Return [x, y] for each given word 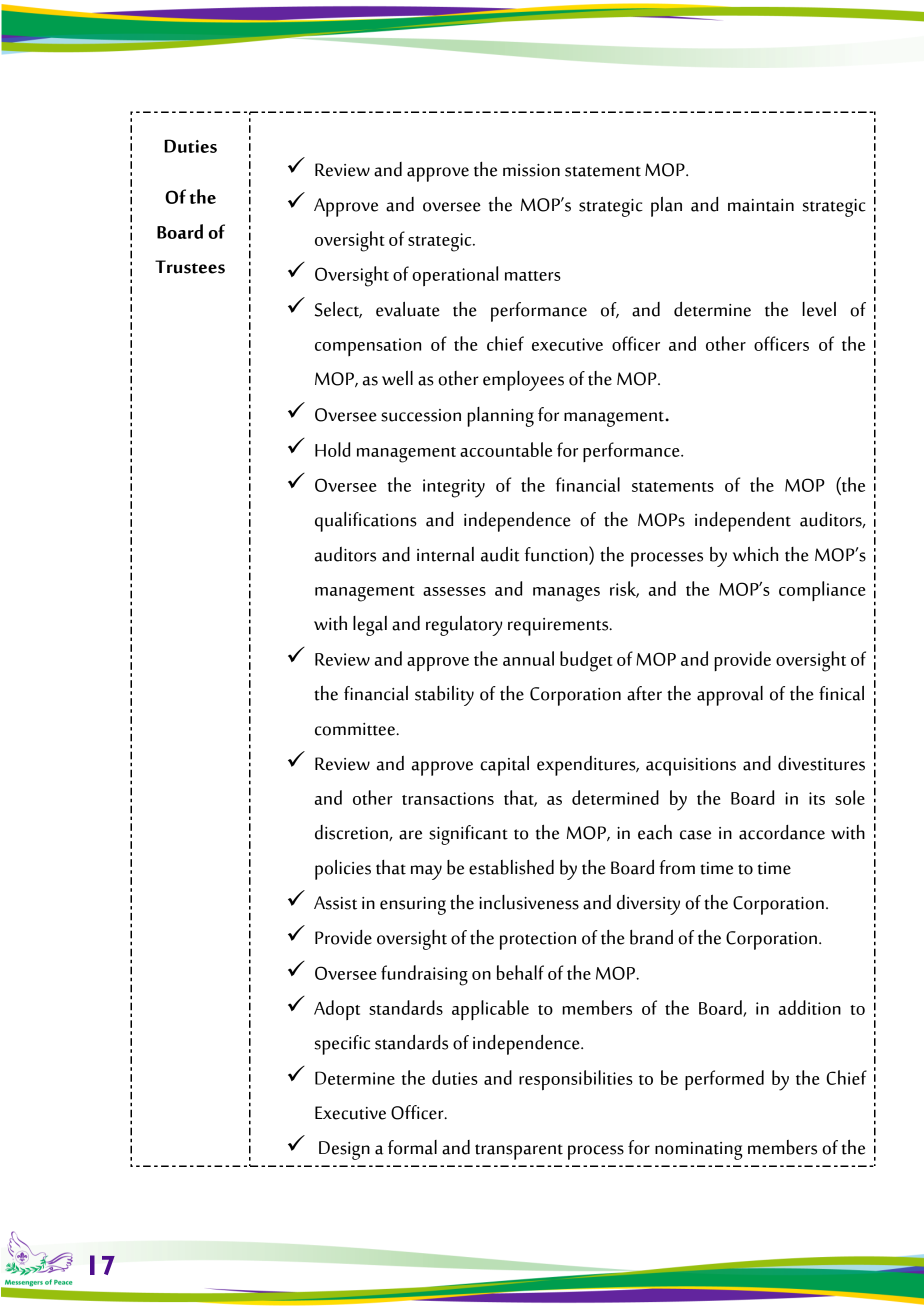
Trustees [190, 267]
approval [730, 696]
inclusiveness [529, 902]
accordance [782, 832]
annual [528, 658]
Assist [335, 903]
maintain [761, 205]
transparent [519, 1152]
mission [531, 170]
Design [344, 1150]
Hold [332, 449]
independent [743, 522]
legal [370, 626]
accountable [506, 449]
